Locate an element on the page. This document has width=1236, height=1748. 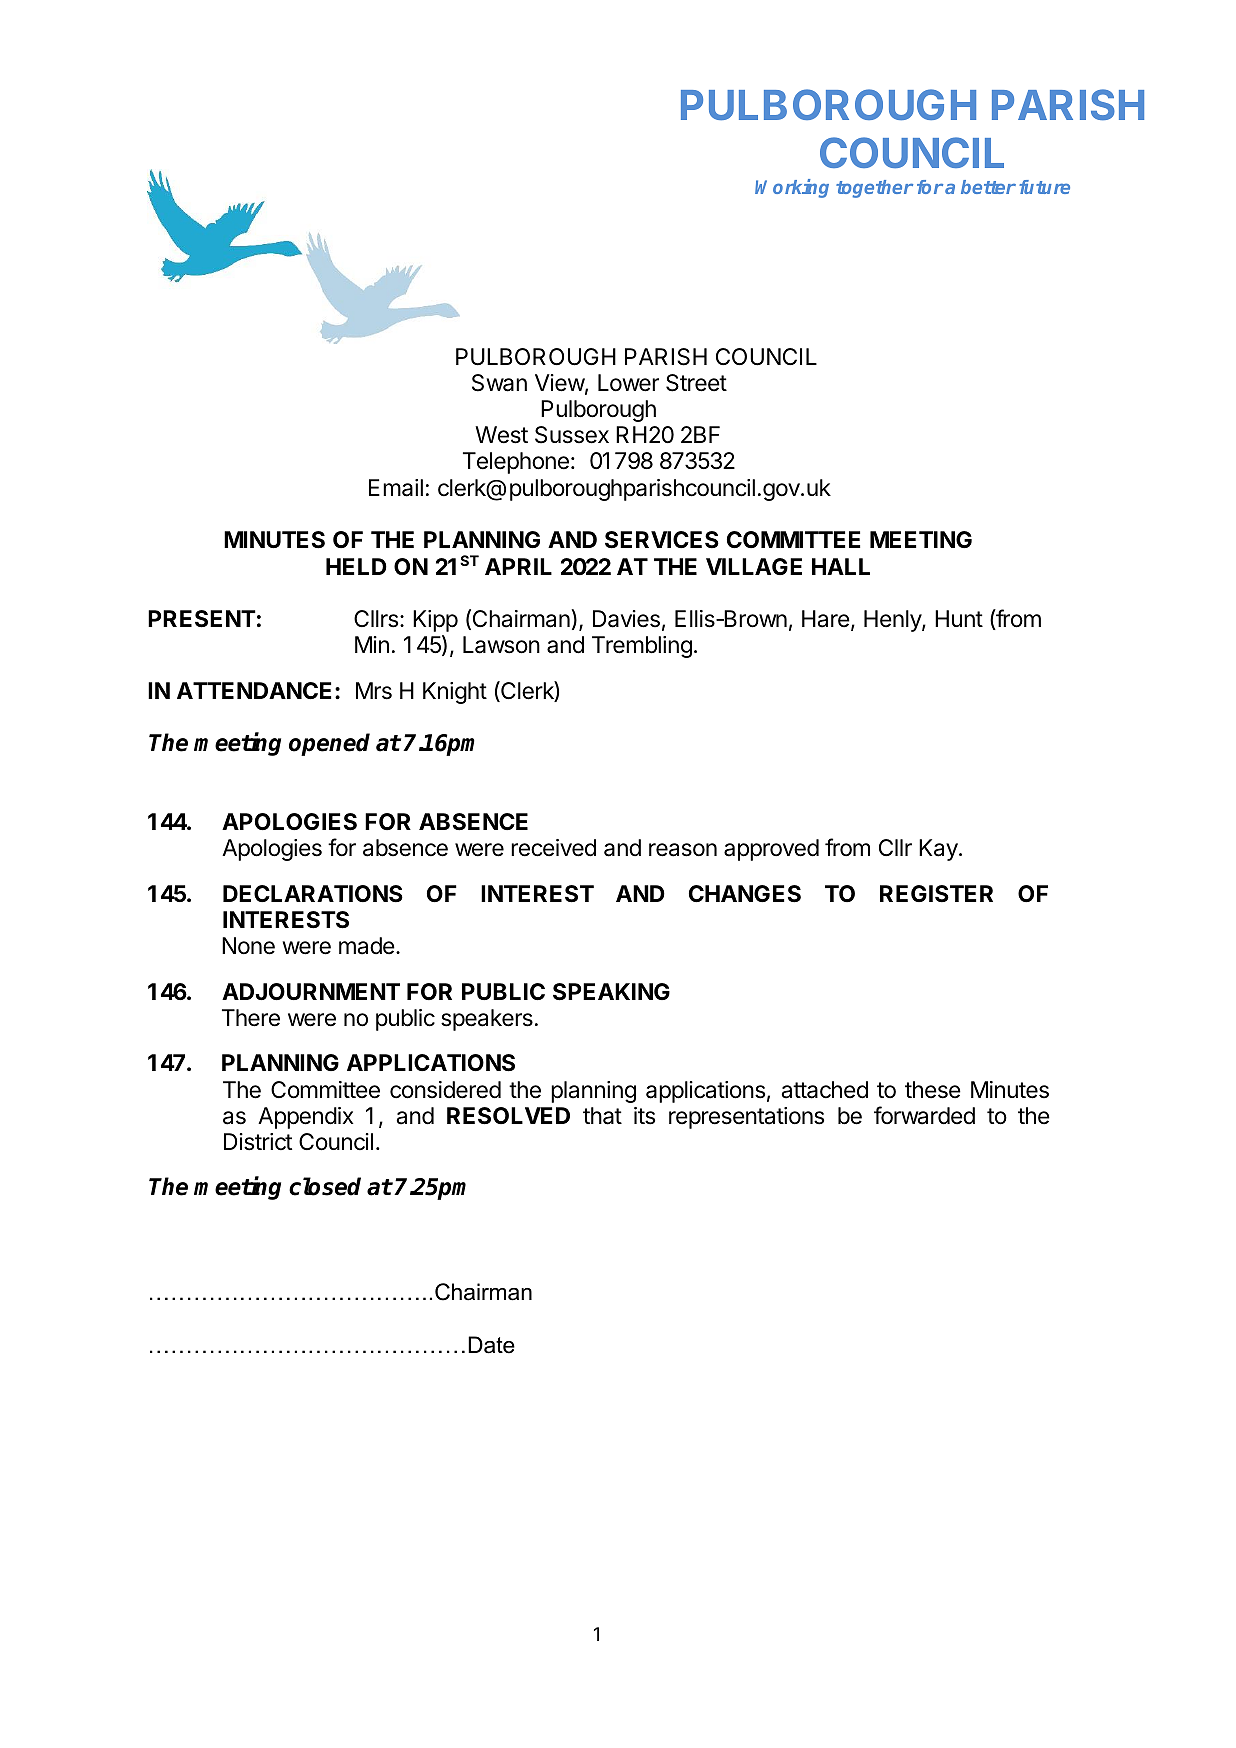
forwarded is located at coordinates (924, 1115).
